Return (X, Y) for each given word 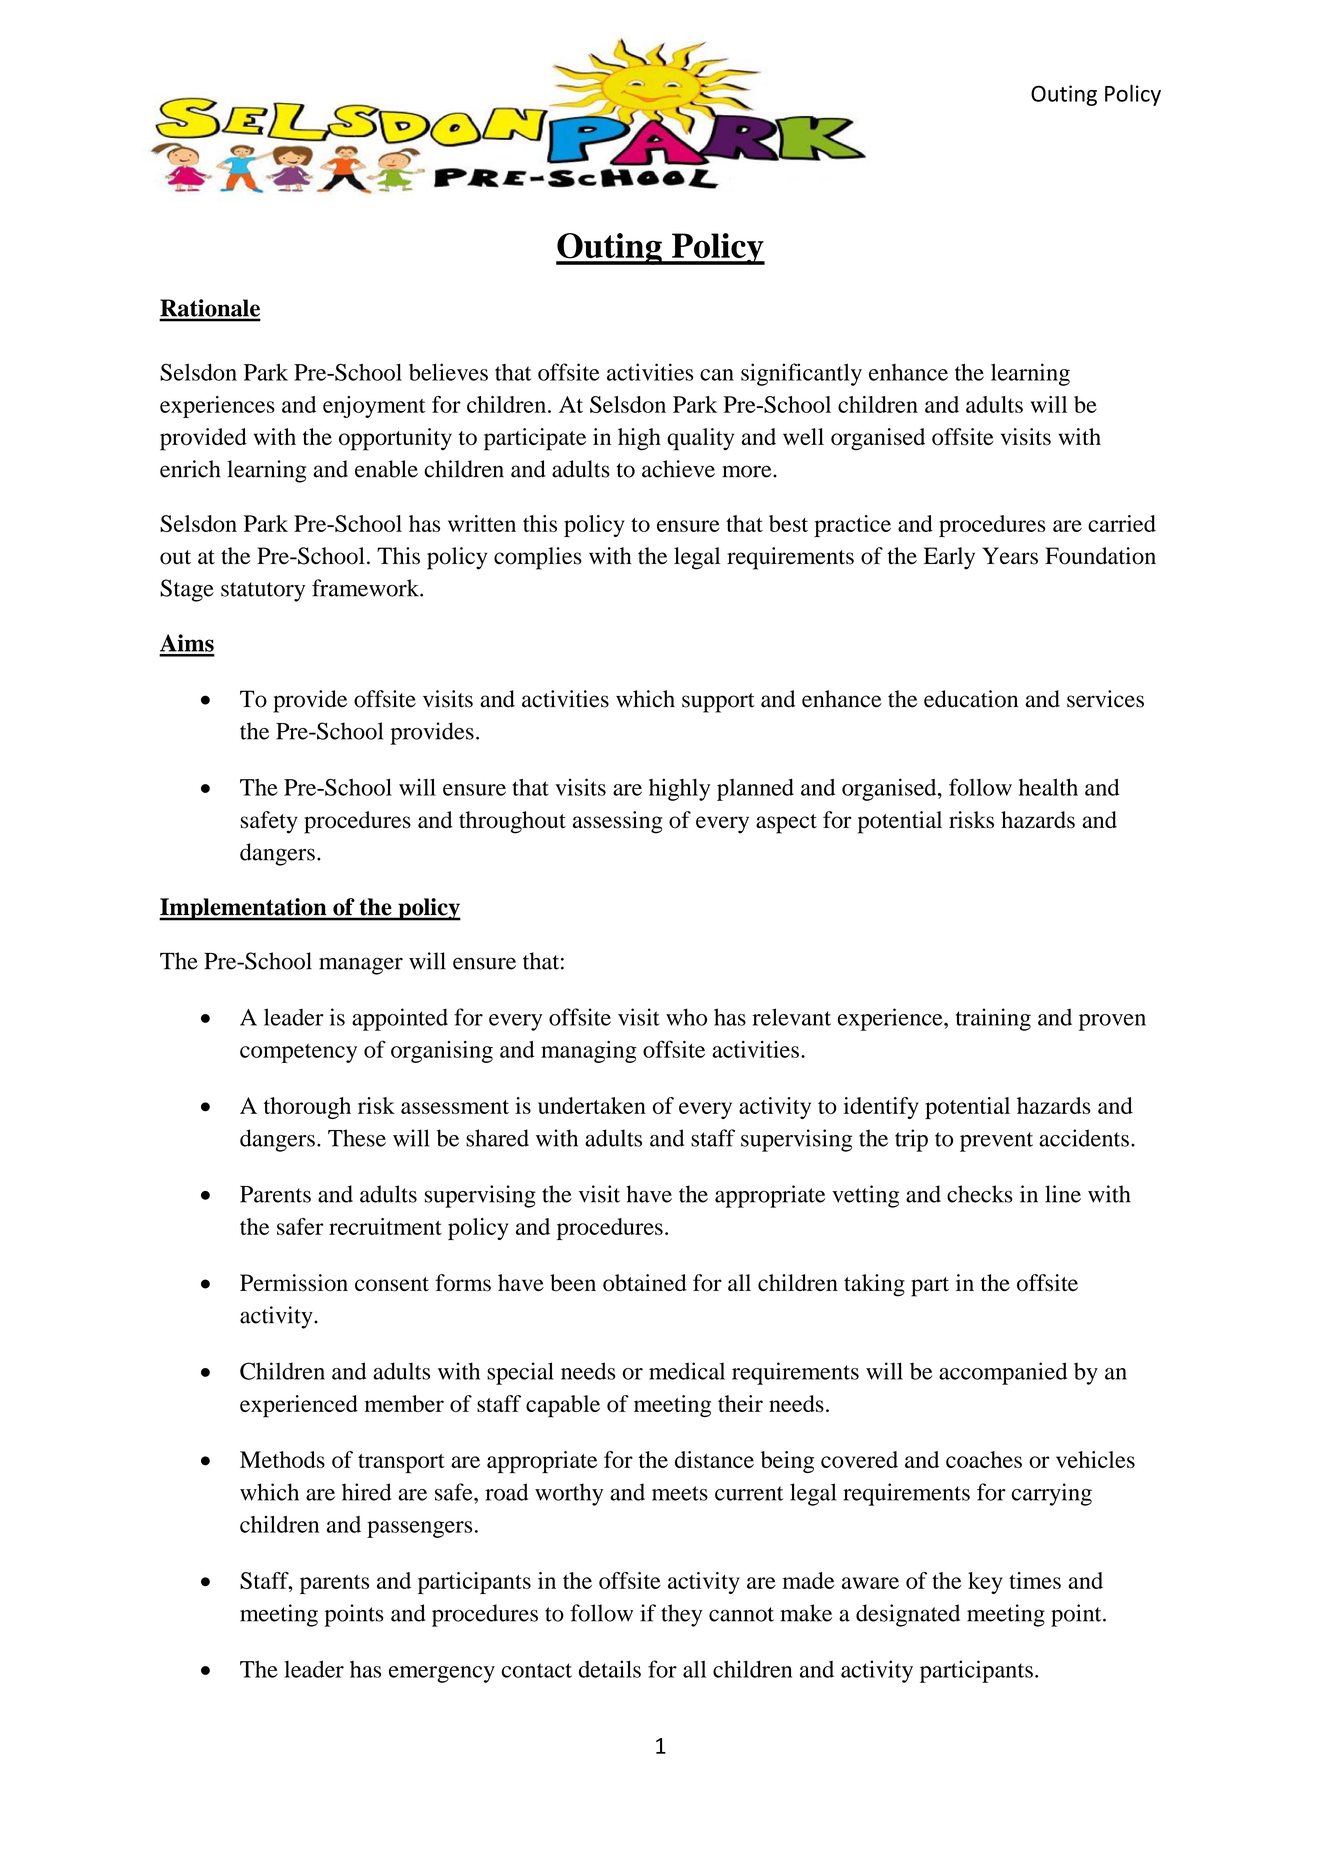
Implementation (244, 909)
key (985, 1583)
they (681, 1615)
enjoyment (374, 407)
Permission (294, 1283)
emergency (442, 1674)
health (1048, 787)
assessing (617, 822)
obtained (645, 1283)
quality (700, 439)
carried (1122, 523)
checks (980, 1194)
